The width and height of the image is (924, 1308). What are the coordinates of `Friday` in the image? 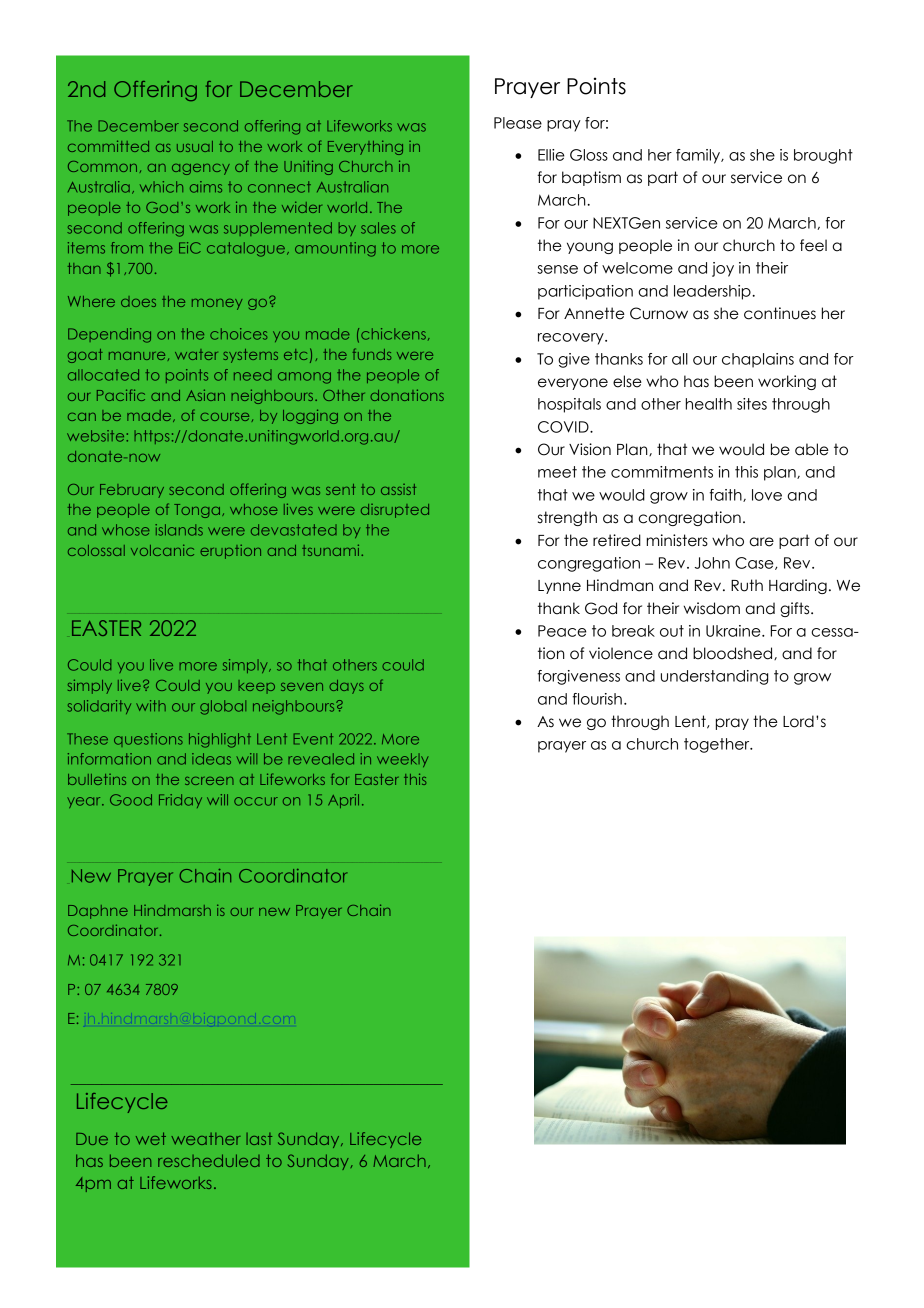 It's located at (180, 801).
